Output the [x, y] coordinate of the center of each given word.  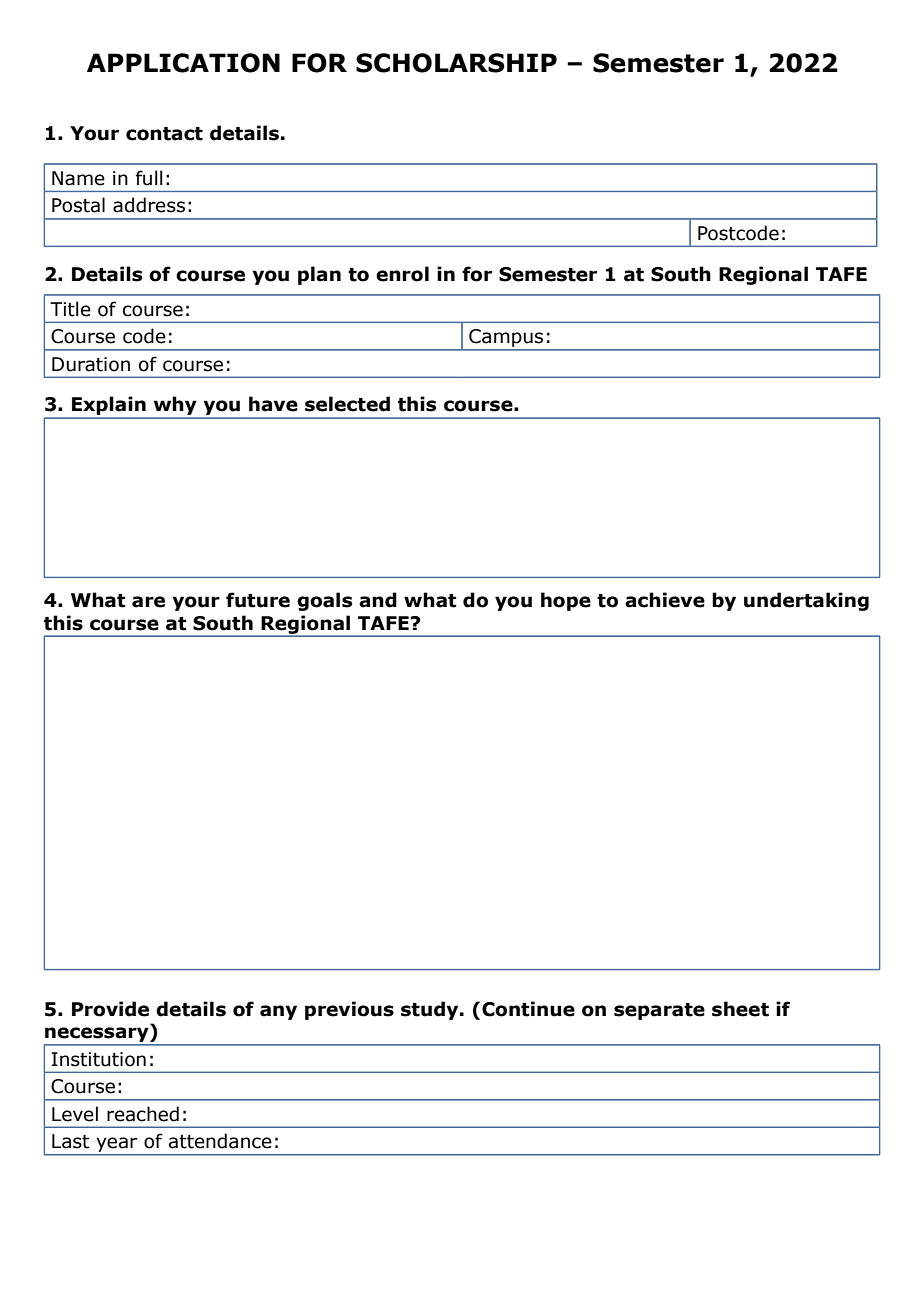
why [175, 407]
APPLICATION [183, 63]
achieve [665, 600]
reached [143, 1114]
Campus [506, 338]
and [378, 600]
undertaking [806, 601]
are [148, 602]
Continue [528, 1009]
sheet [740, 1009]
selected [347, 404]
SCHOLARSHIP [456, 63]
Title [70, 309]
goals [324, 601]
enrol [402, 274]
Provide [110, 1009]
